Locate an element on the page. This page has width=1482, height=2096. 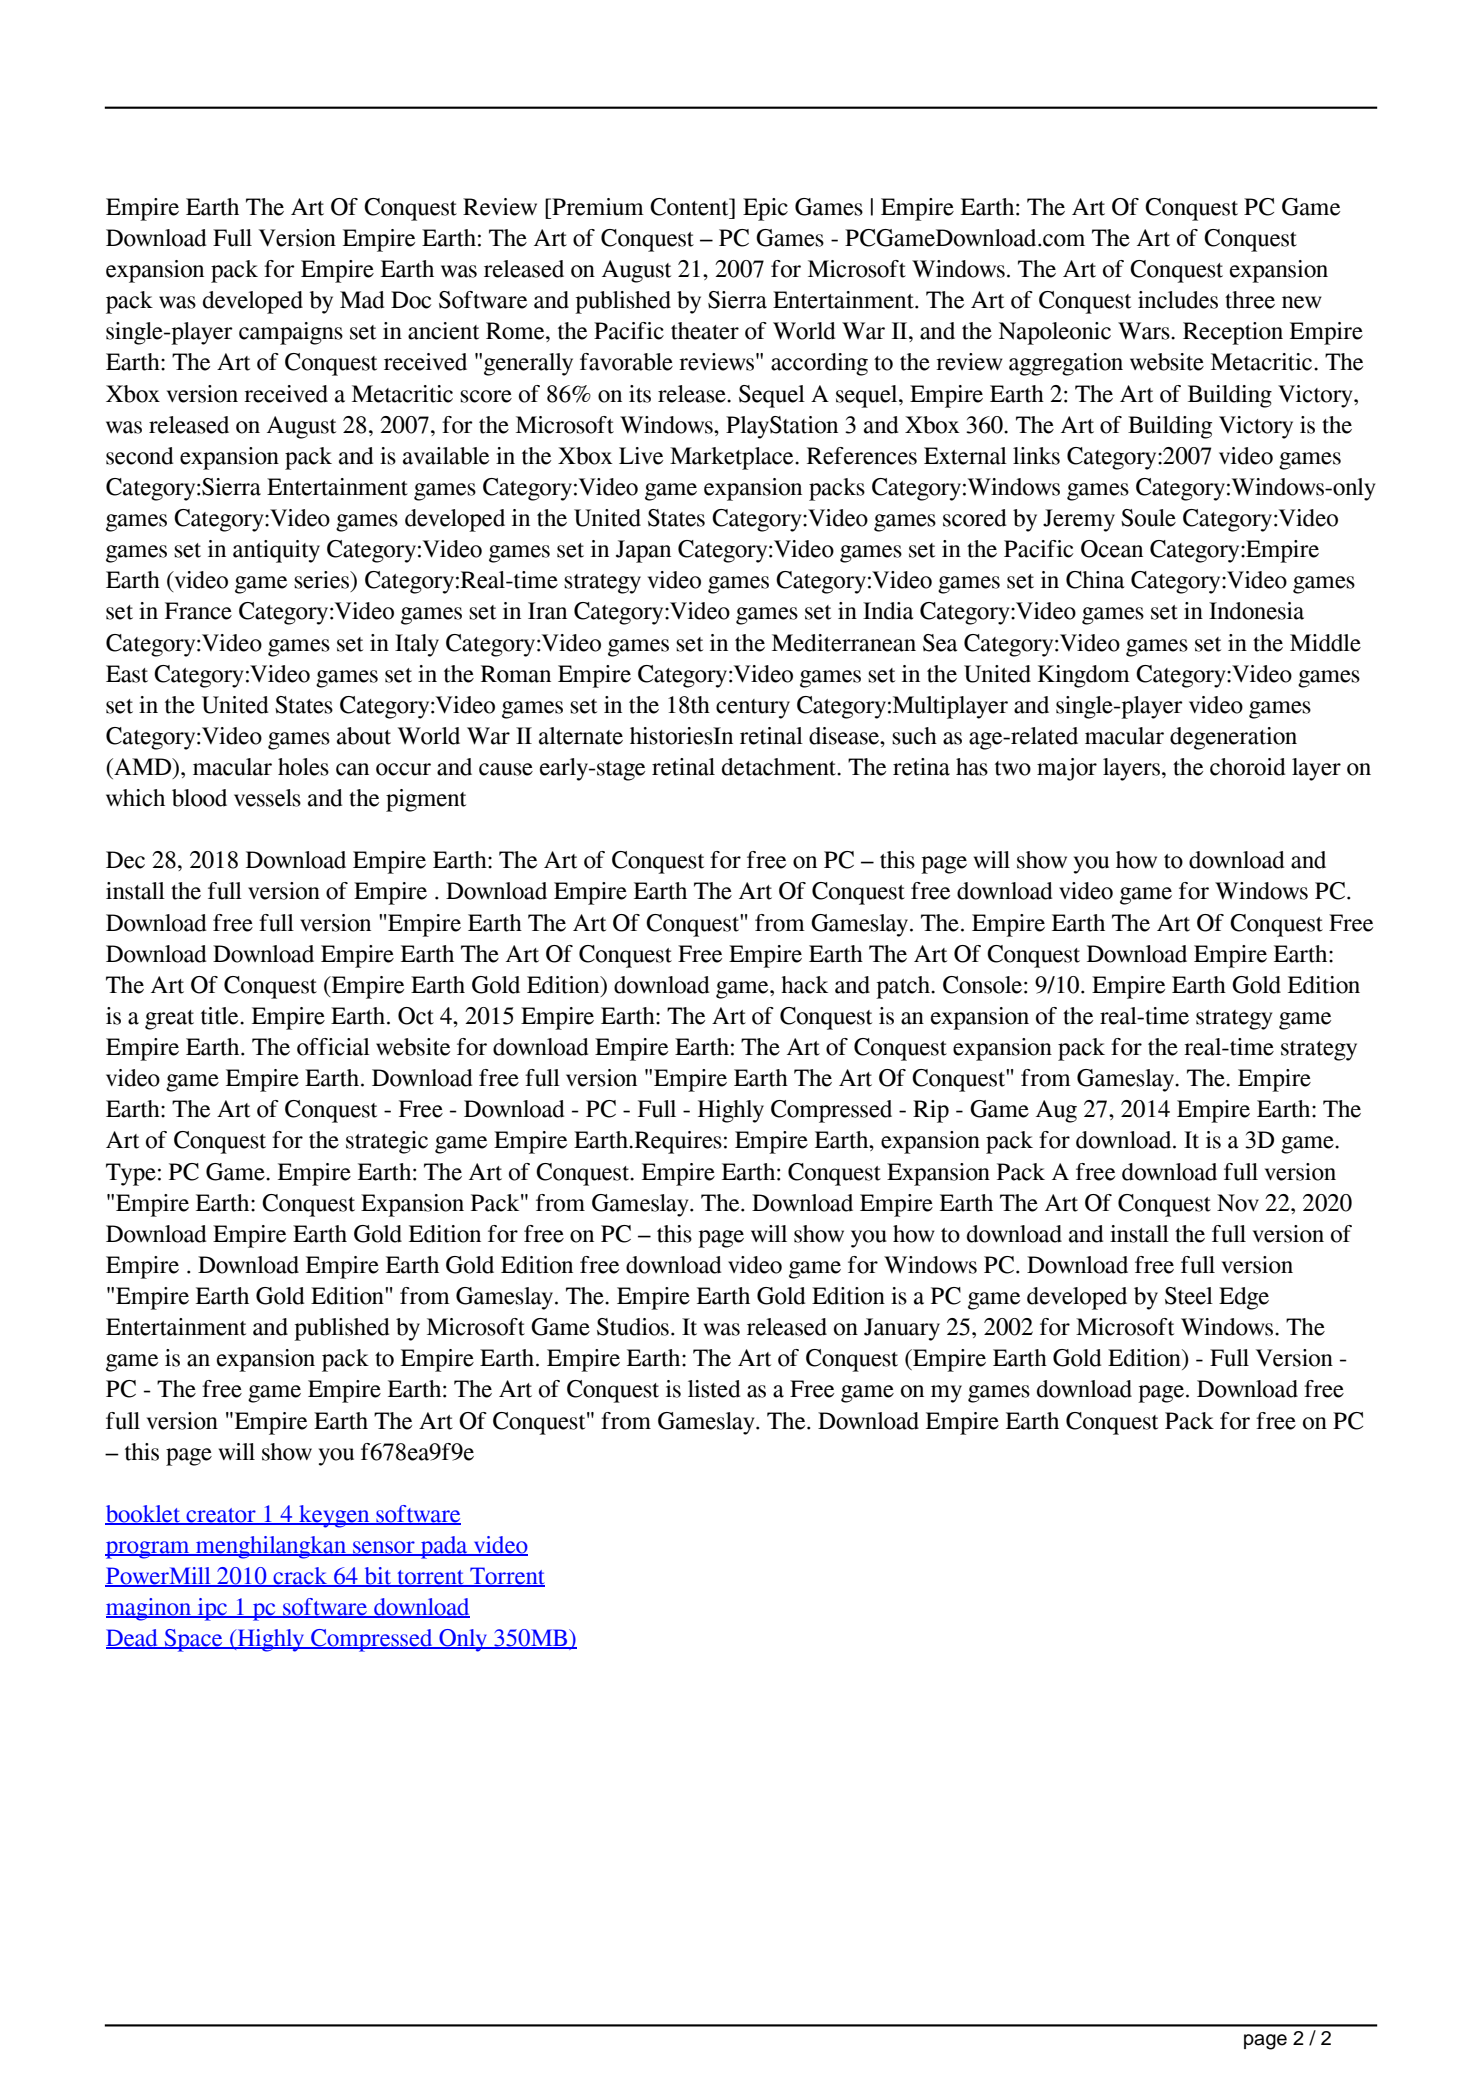
pada is located at coordinates (444, 1547).
